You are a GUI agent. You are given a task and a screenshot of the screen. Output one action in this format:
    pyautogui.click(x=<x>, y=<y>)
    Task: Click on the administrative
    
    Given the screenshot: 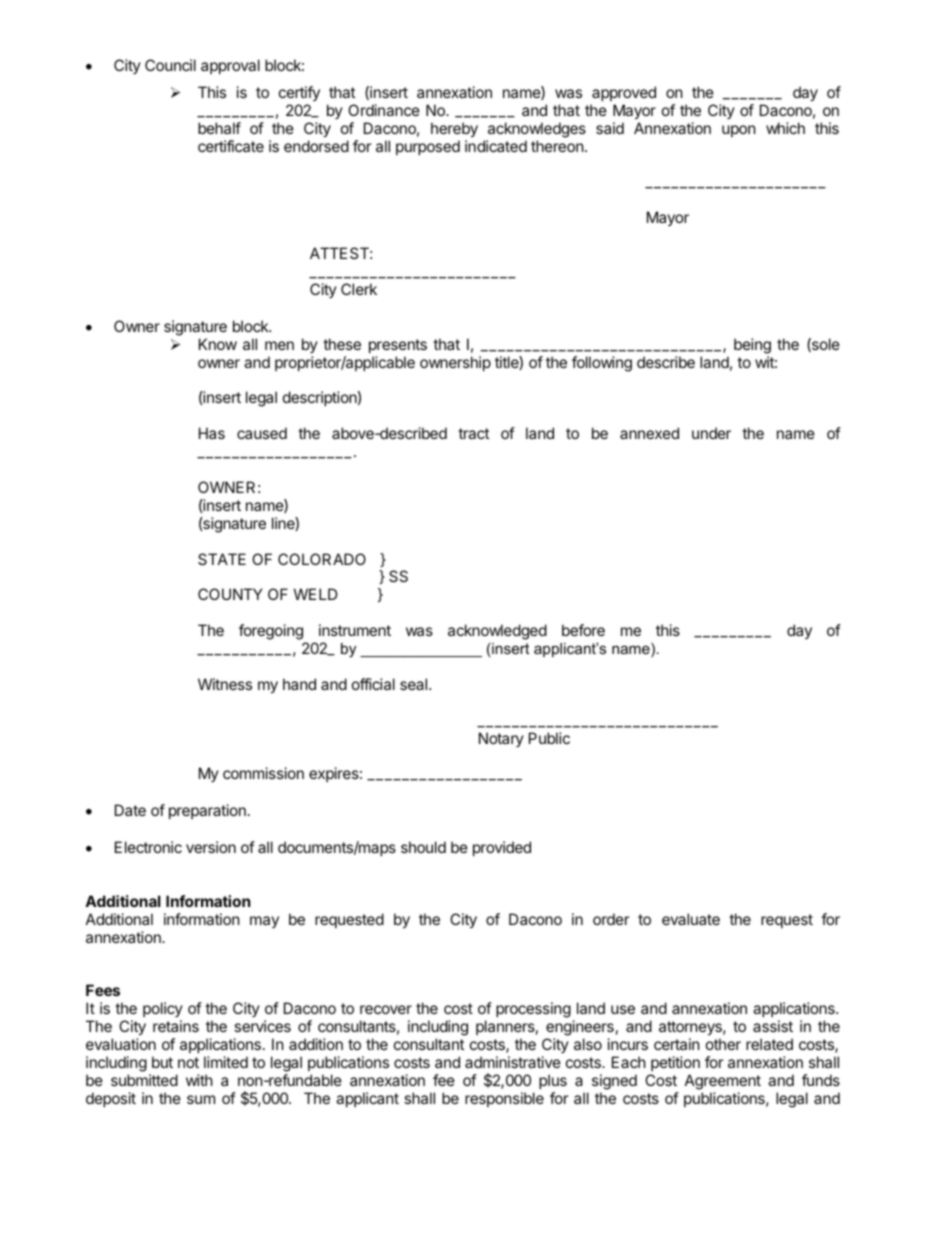 What is the action you would take?
    pyautogui.click(x=513, y=1062)
